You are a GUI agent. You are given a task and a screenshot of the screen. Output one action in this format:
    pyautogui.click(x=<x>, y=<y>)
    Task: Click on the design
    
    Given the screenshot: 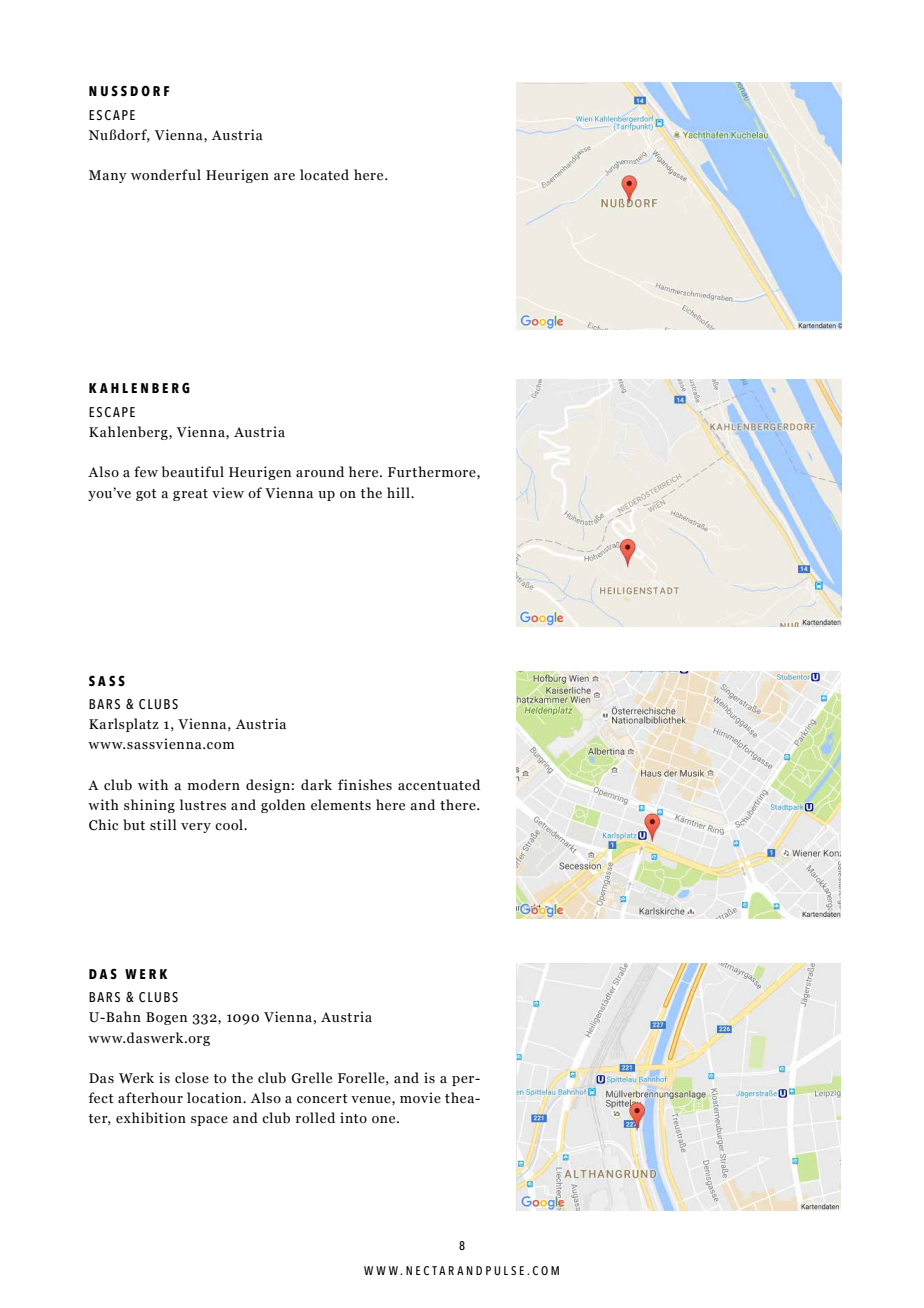 What is the action you would take?
    pyautogui.click(x=268, y=786)
